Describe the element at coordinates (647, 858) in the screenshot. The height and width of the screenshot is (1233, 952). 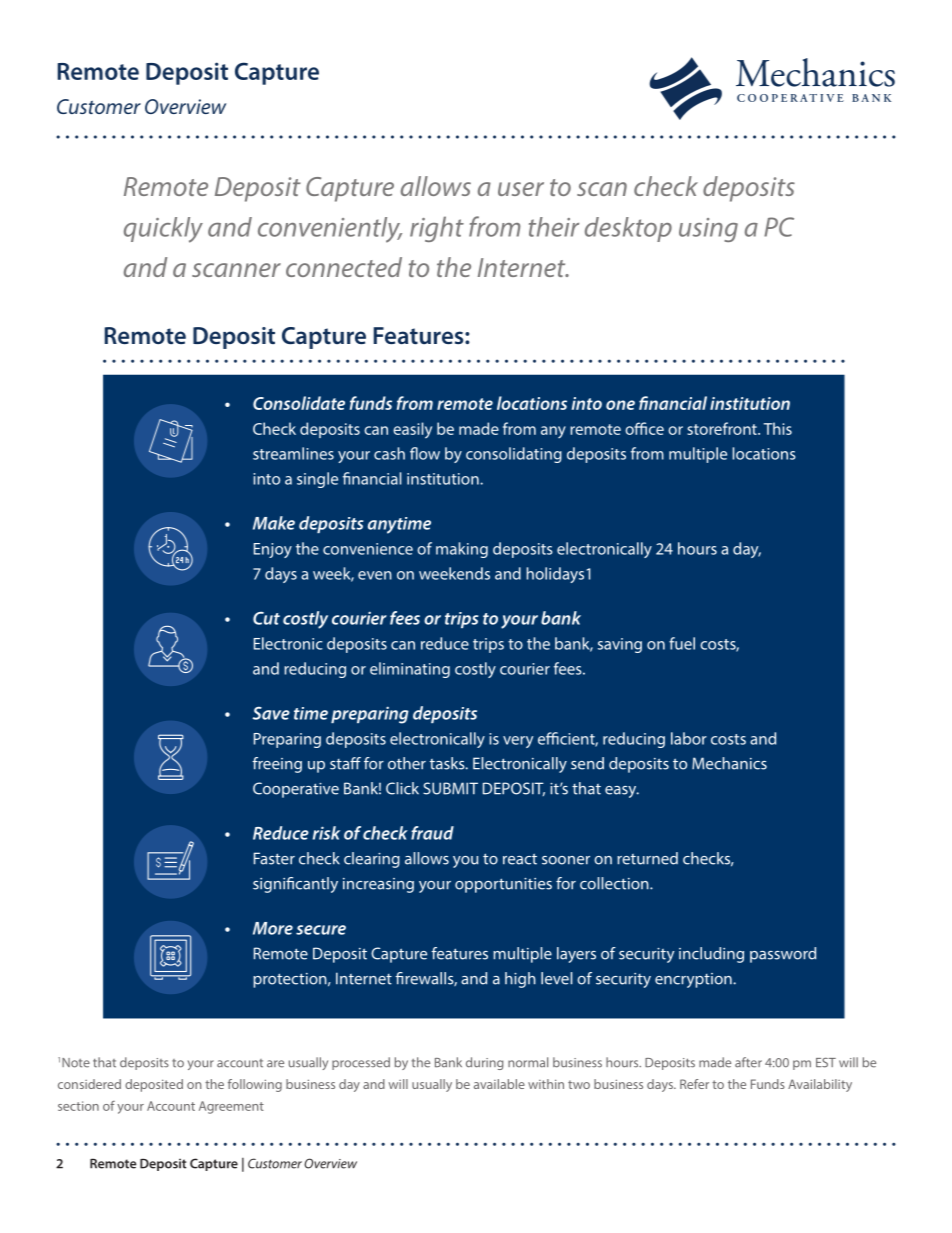
I see `returned` at that location.
